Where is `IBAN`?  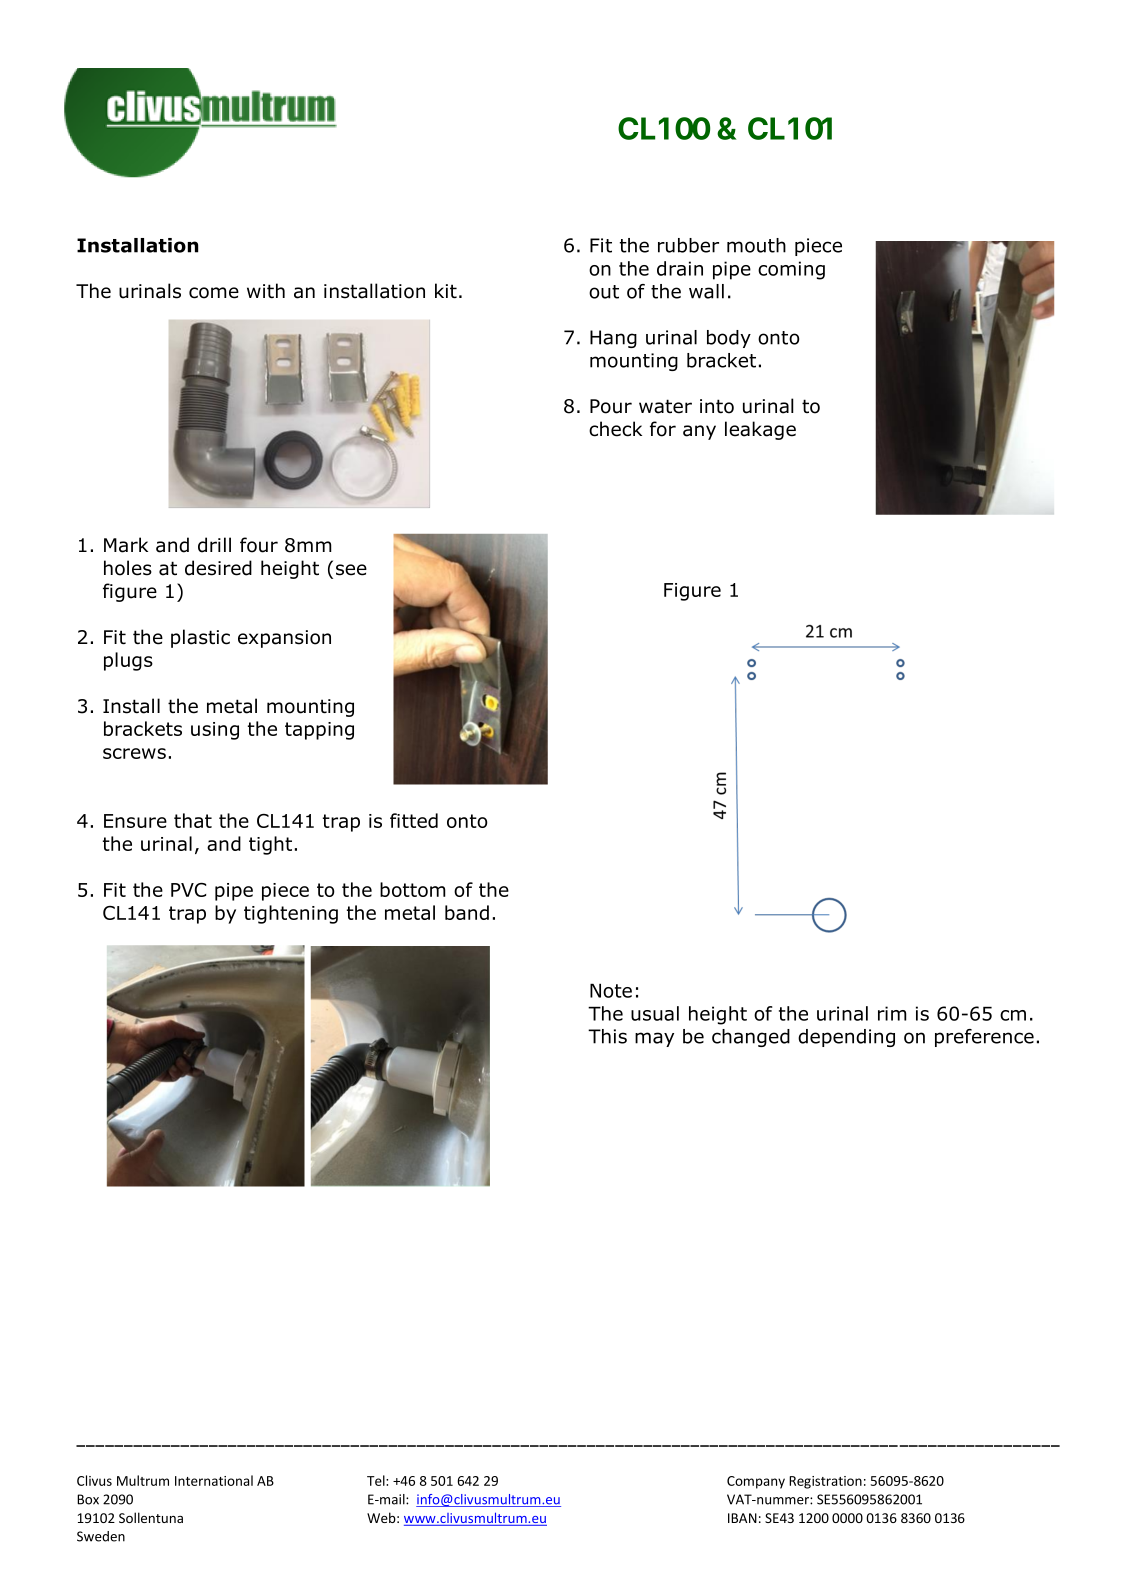 IBAN is located at coordinates (742, 1518).
